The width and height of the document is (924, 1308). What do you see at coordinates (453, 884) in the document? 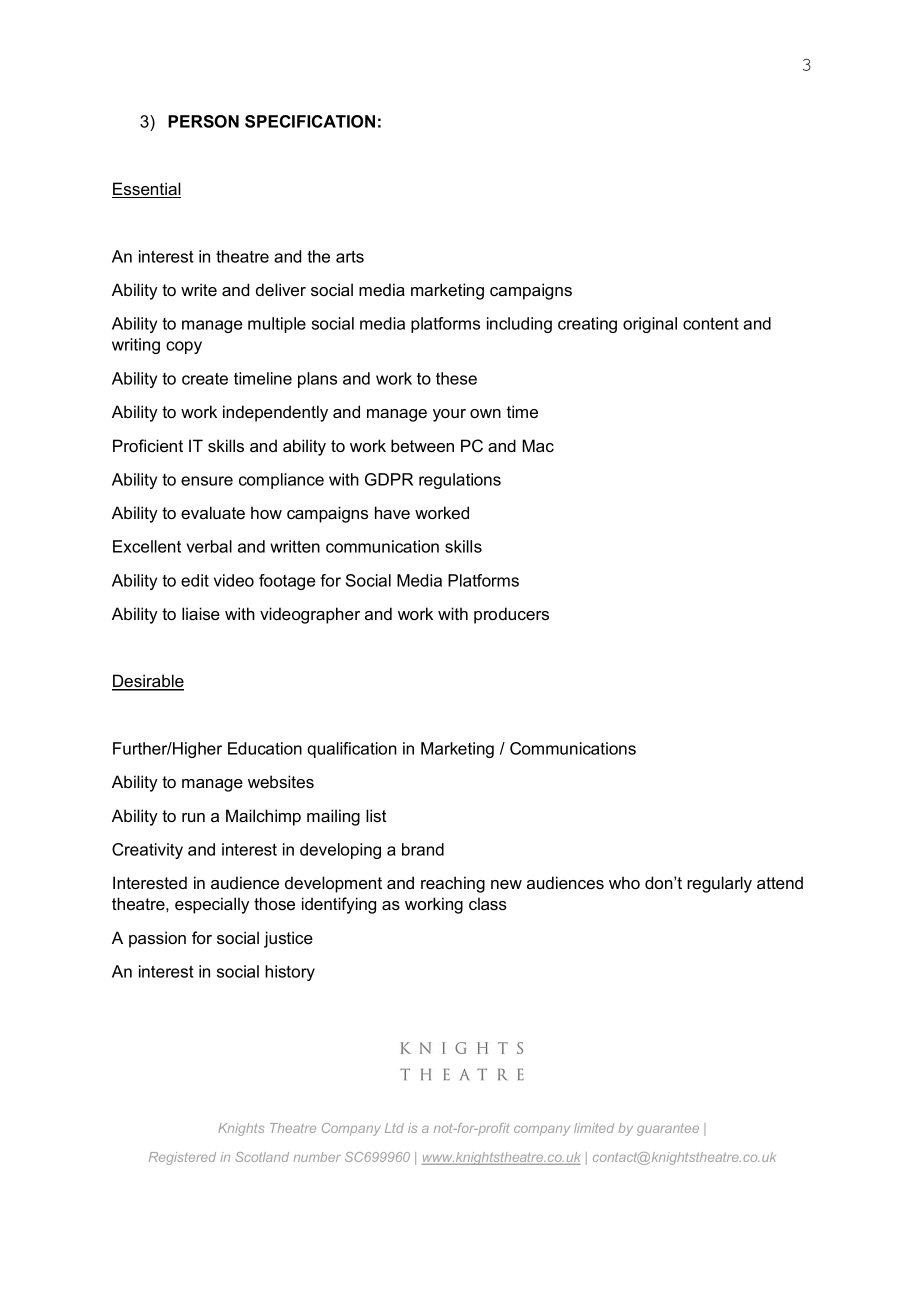
I see `reaching` at bounding box center [453, 884].
